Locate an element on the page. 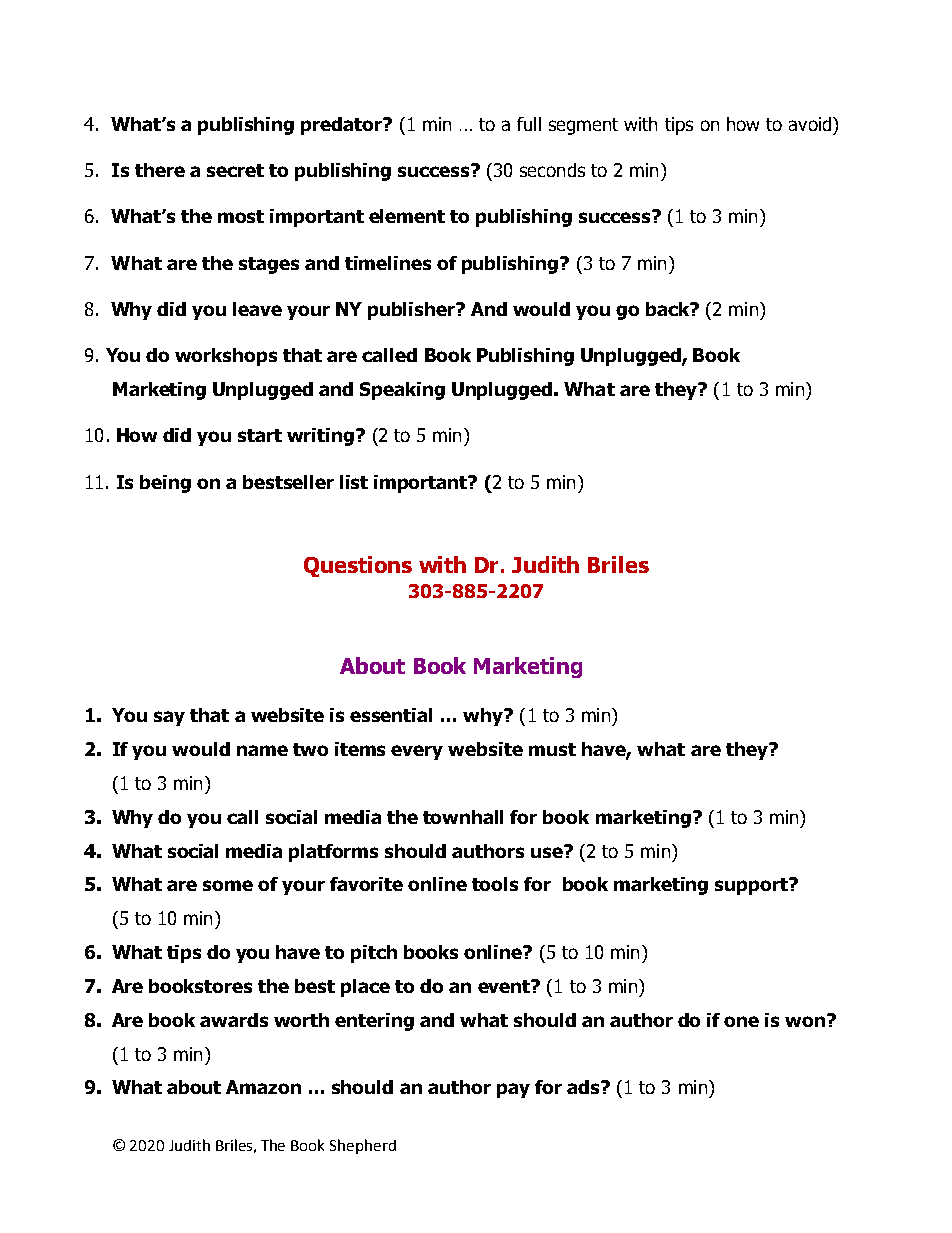 This image has width=952, height=1233. publisher is located at coordinates (413, 311).
